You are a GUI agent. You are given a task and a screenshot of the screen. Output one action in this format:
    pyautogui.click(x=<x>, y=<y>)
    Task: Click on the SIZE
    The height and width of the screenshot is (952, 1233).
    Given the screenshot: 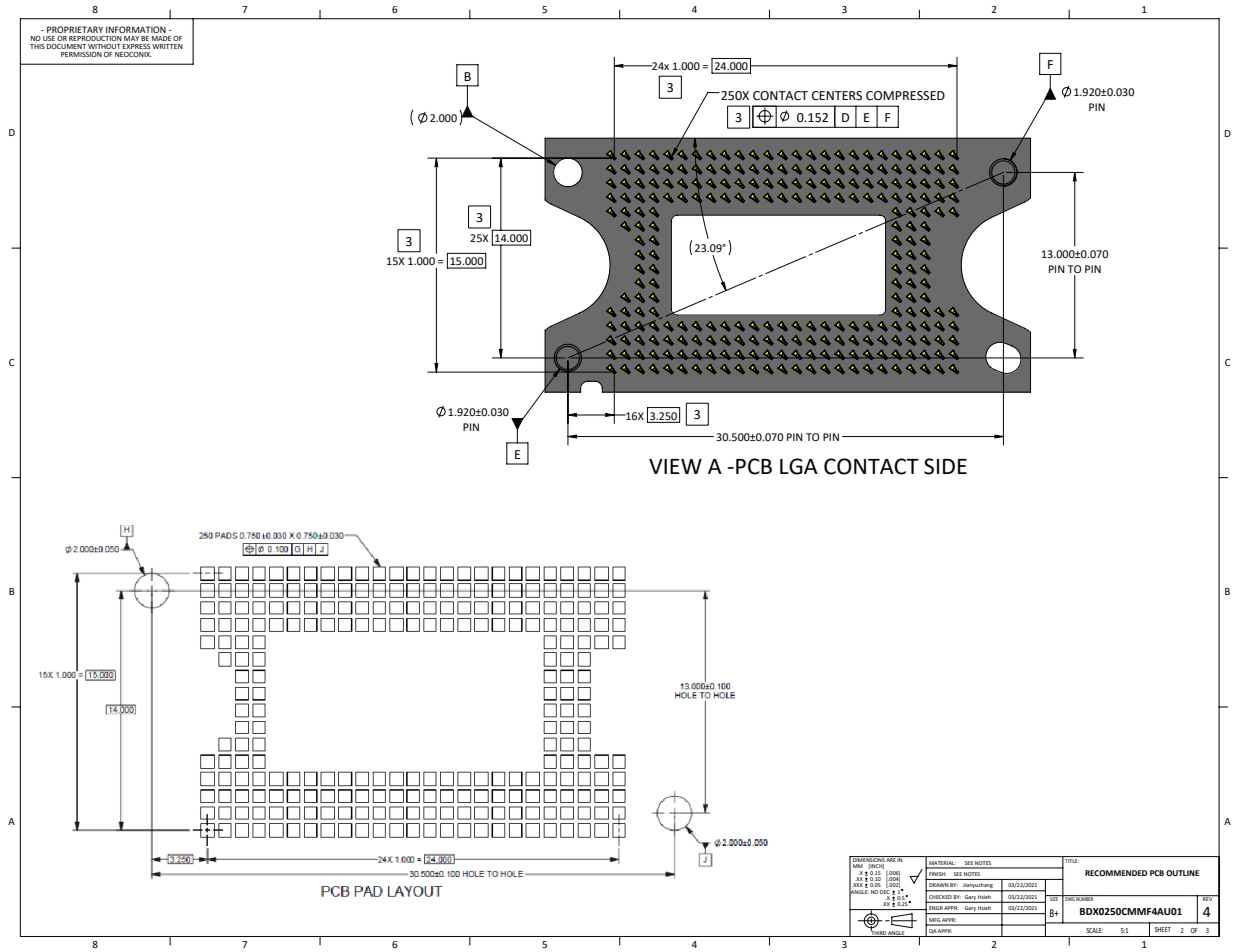 What is the action you would take?
    pyautogui.click(x=1054, y=898)
